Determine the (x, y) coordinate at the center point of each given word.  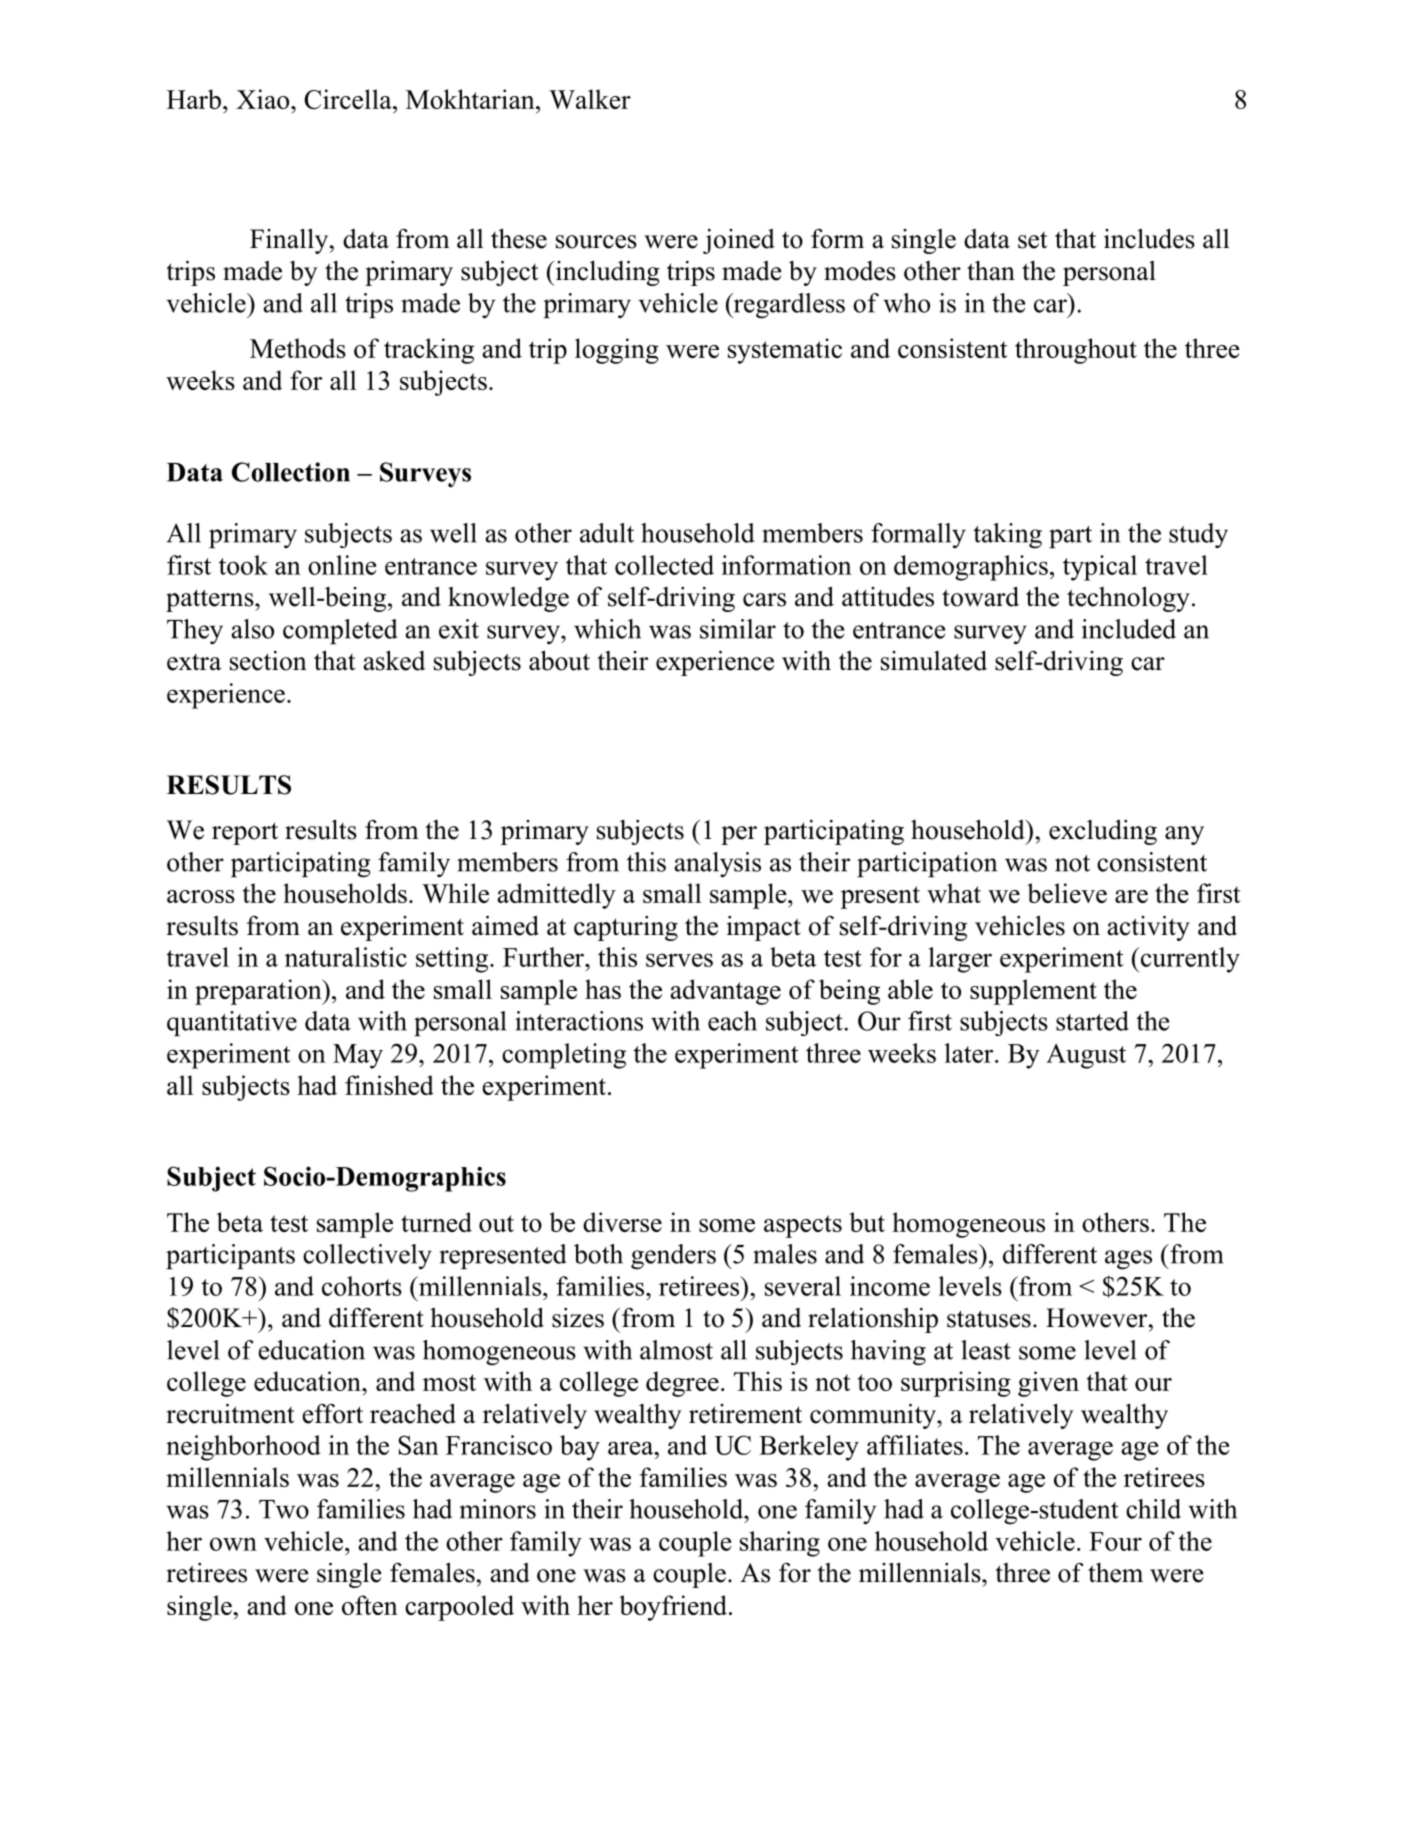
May (358, 1056)
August (1086, 1056)
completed (340, 631)
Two (284, 1509)
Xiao (264, 99)
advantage (725, 992)
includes (1149, 238)
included (1129, 629)
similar (738, 629)
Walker (590, 99)
